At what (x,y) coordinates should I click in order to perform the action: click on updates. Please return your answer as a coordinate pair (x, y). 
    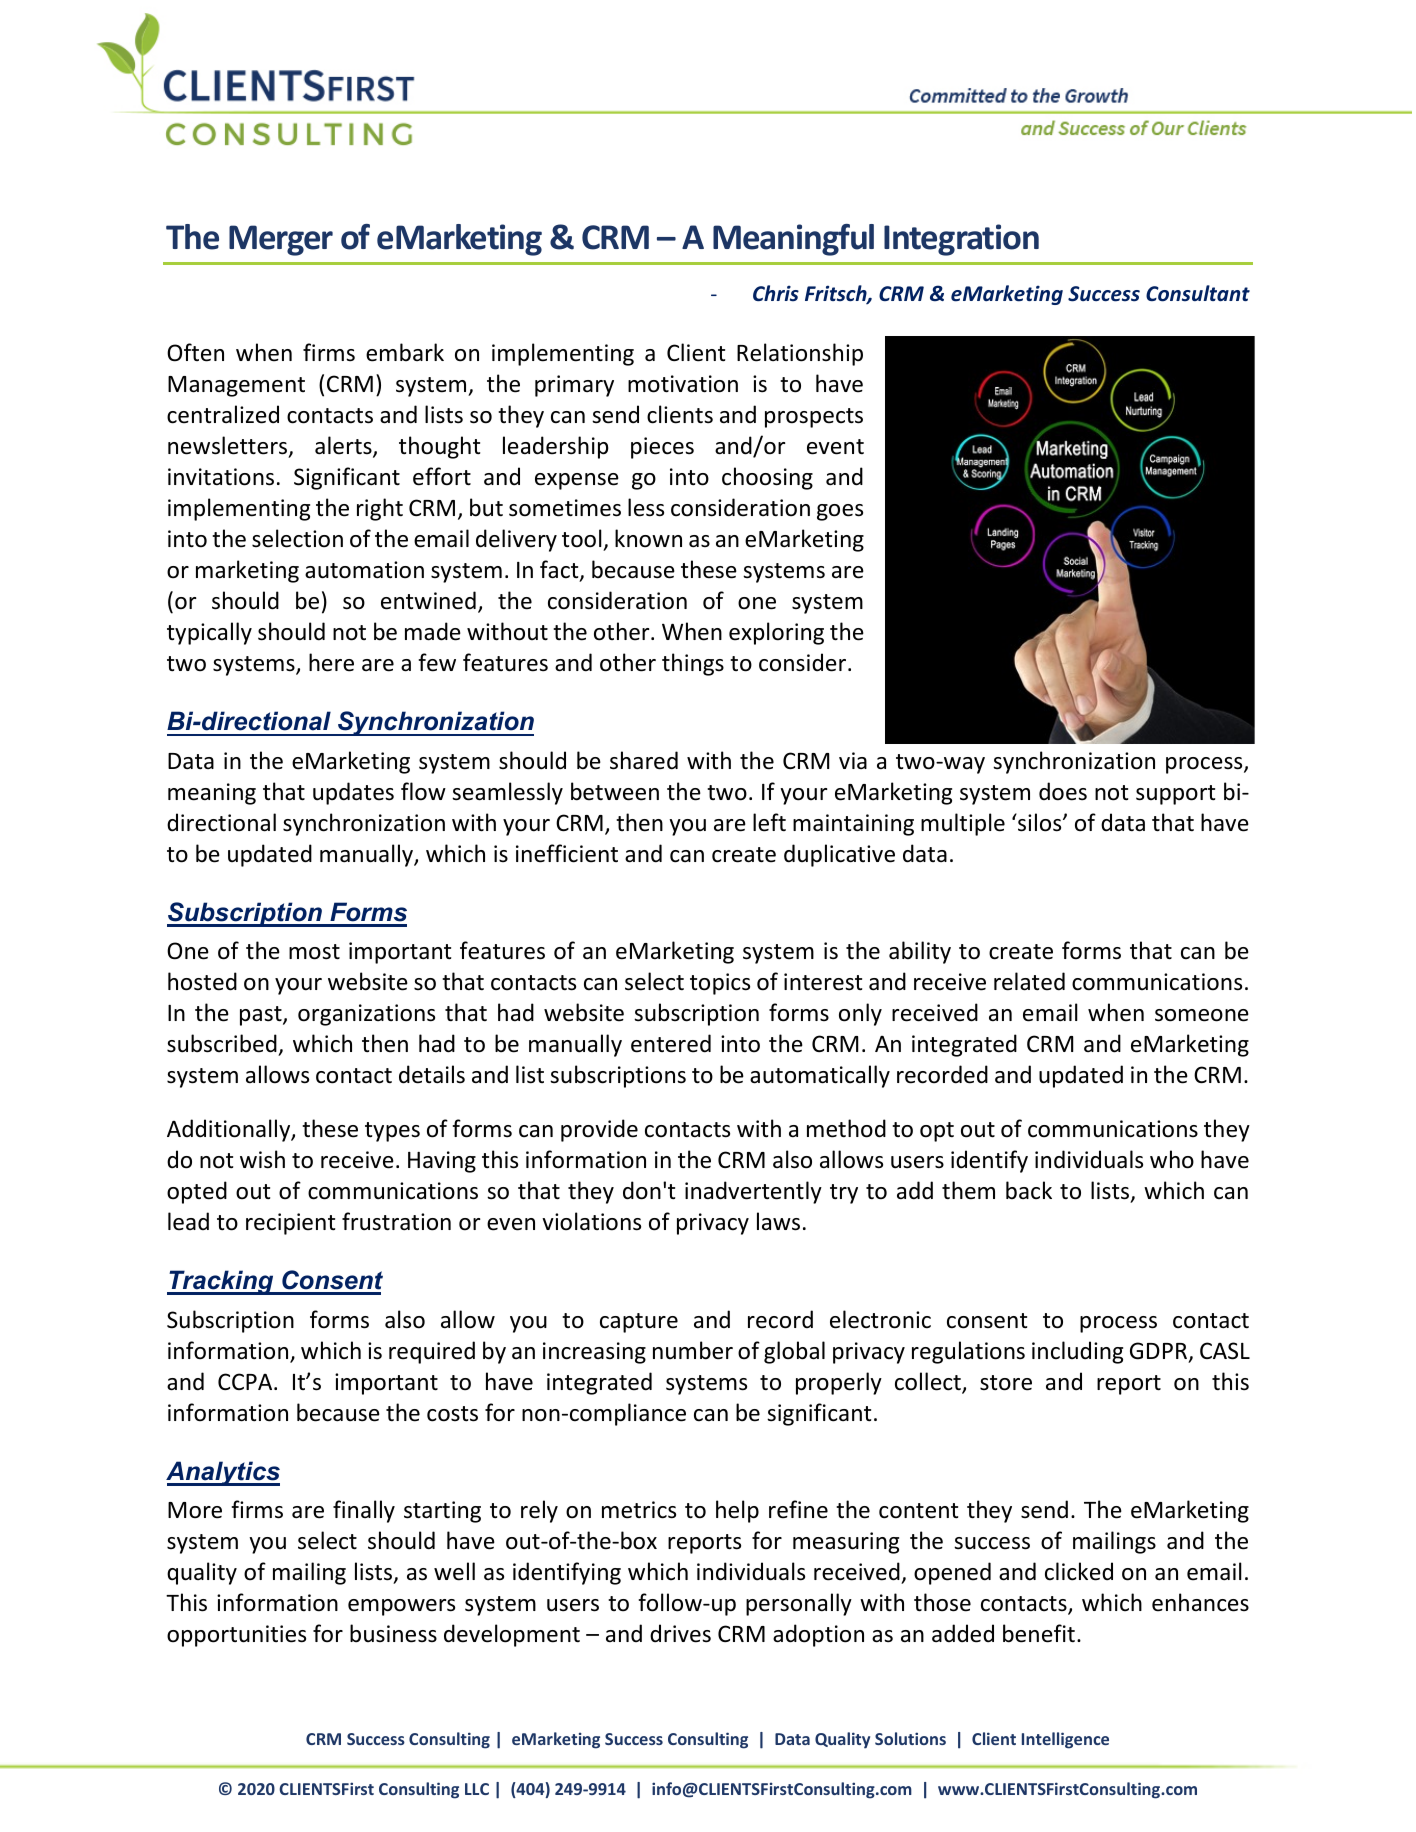
    Looking at the image, I should click on (353, 793).
